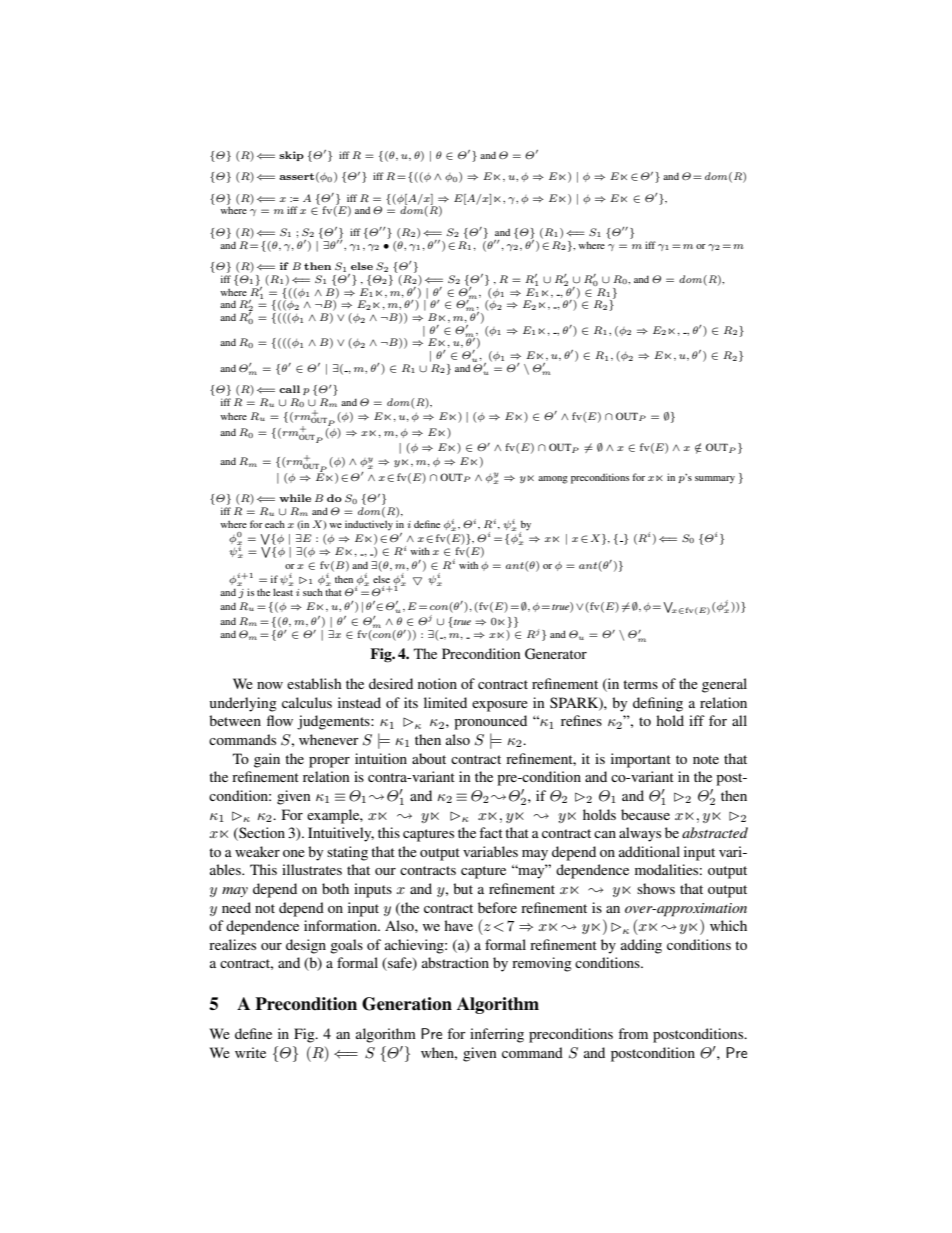 The height and width of the screenshot is (1233, 952). I want to click on summary, so click(715, 480).
